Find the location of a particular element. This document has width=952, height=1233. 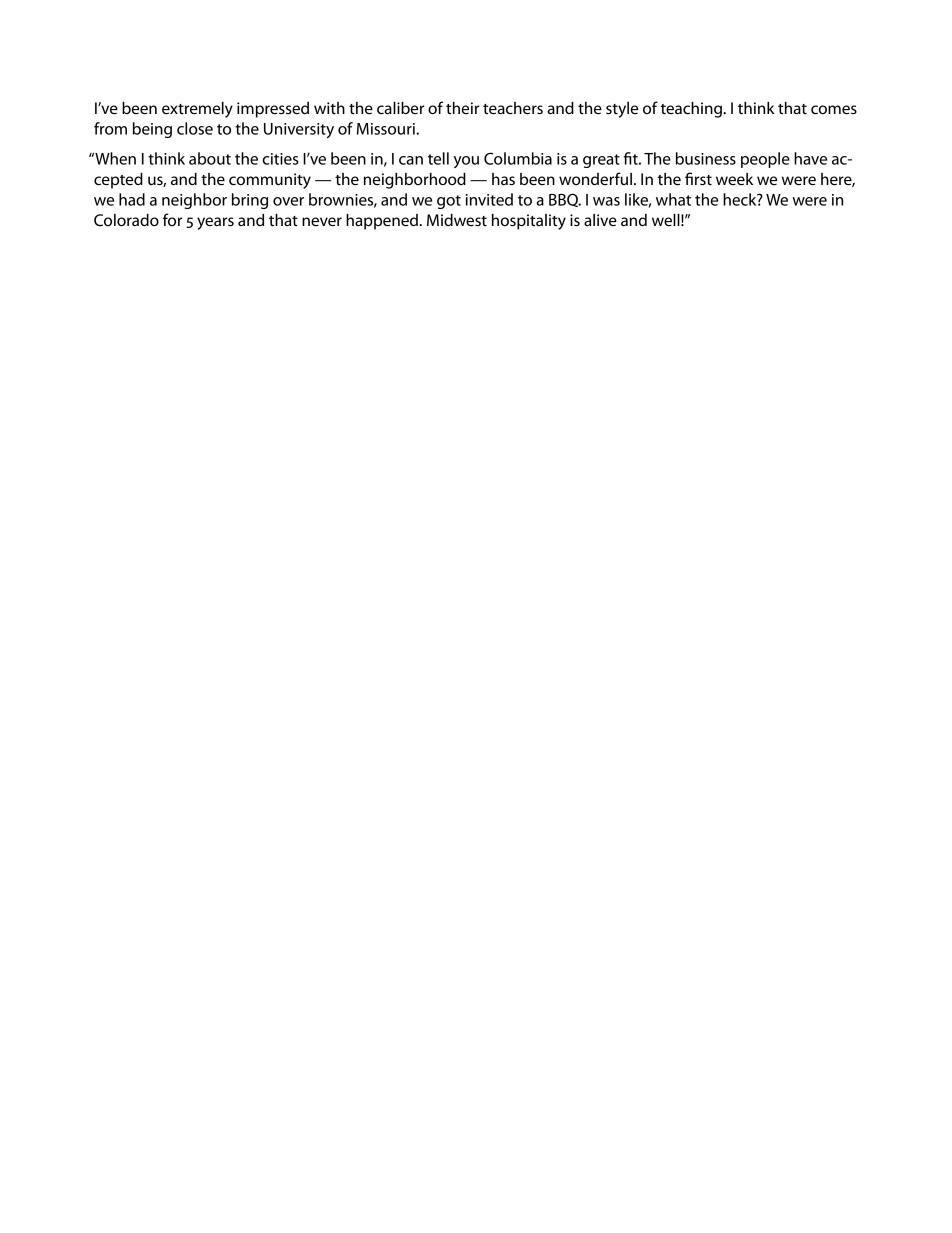

teaching is located at coordinates (692, 110).
